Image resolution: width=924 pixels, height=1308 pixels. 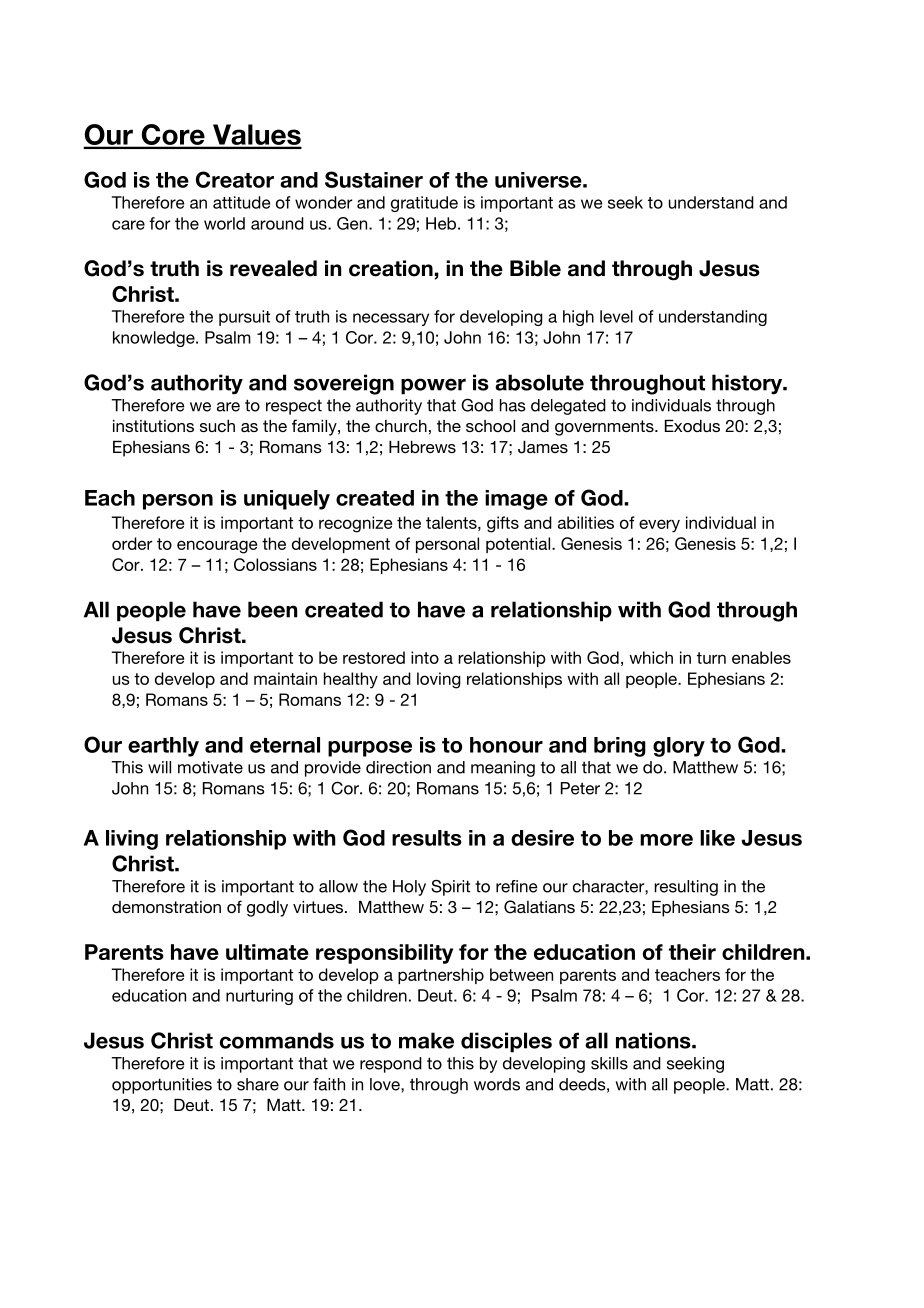 What do you see at coordinates (224, 223) in the page?
I see `world` at bounding box center [224, 223].
